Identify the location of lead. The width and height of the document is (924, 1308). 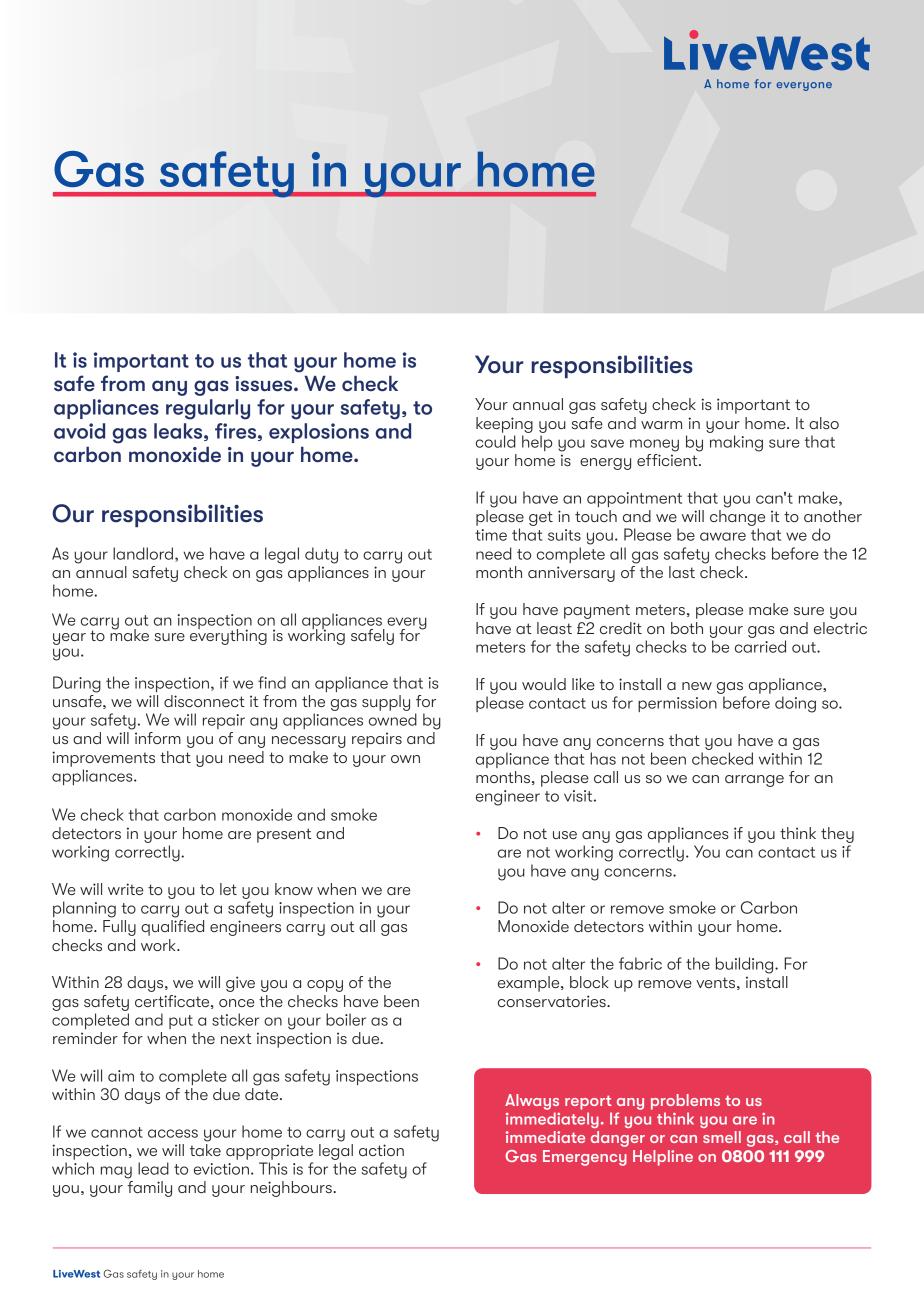
(153, 1168).
